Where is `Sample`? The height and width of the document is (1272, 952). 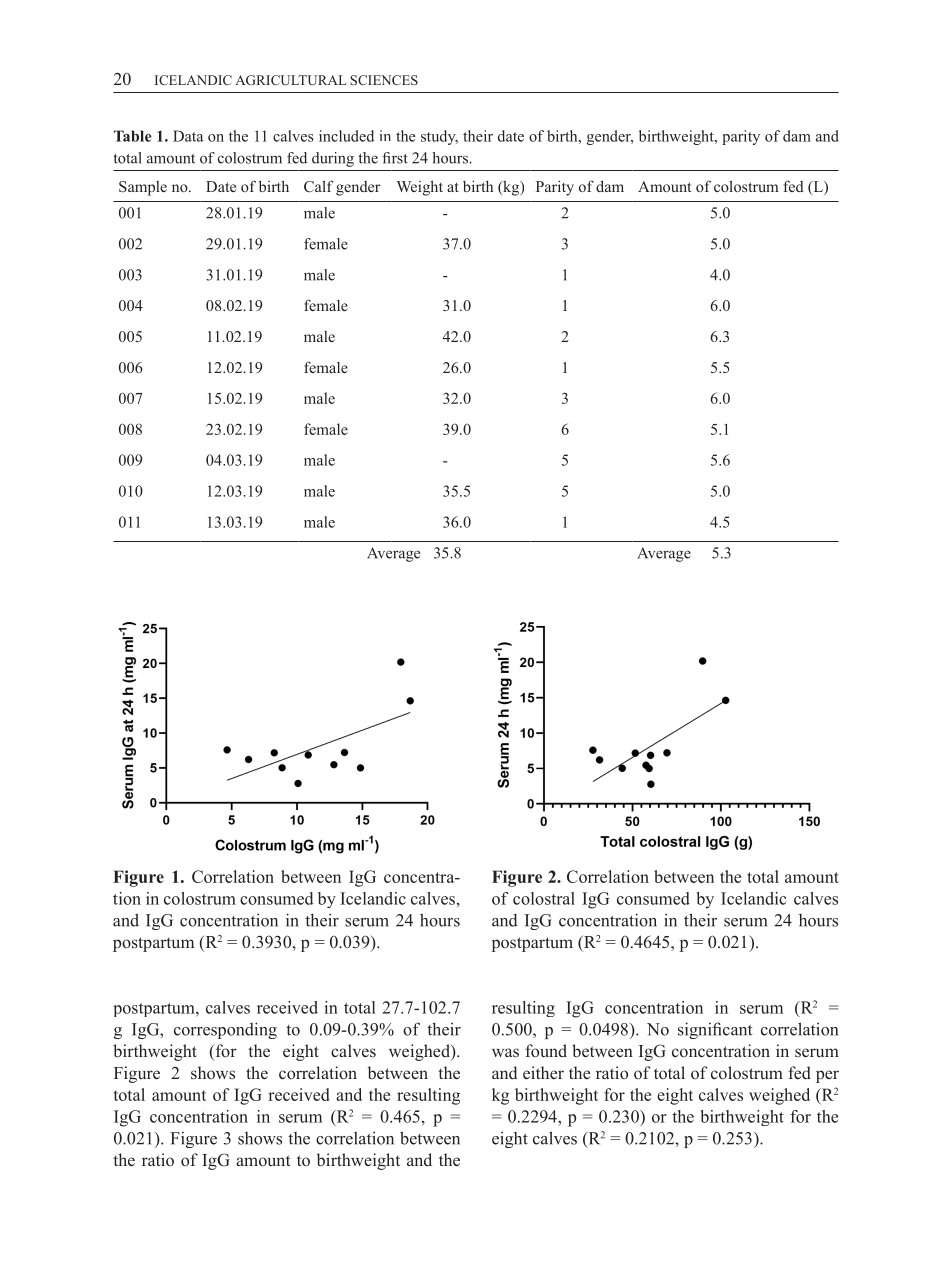 Sample is located at coordinates (143, 188).
